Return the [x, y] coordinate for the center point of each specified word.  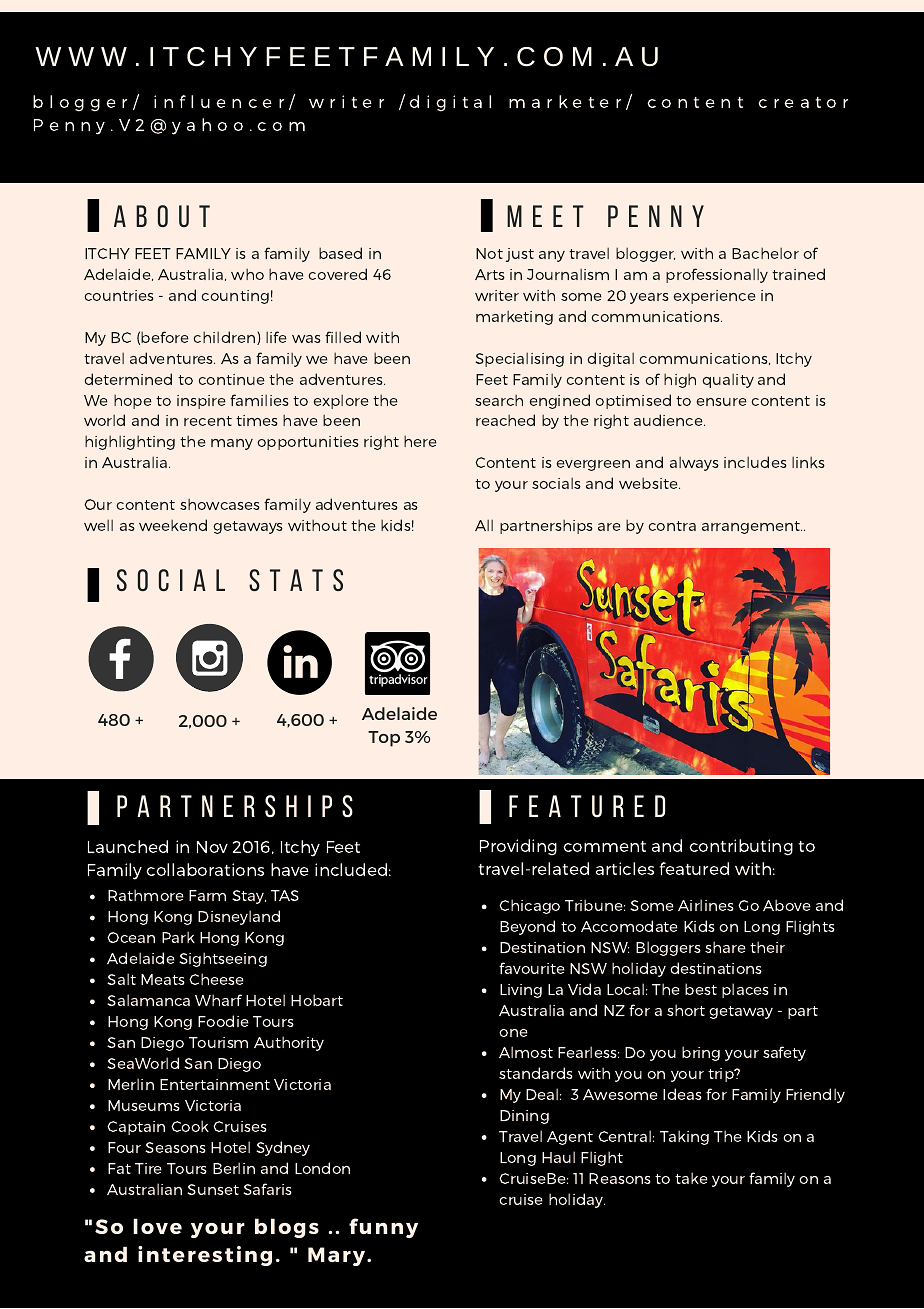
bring [701, 1053]
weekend [173, 525]
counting [235, 297]
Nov [212, 847]
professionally [717, 275]
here [420, 441]
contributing [741, 847]
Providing [518, 847]
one [513, 1033]
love [157, 1226]
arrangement [752, 527]
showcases [220, 504]
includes [755, 462]
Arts [490, 274]
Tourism [218, 1042]
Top [384, 739]
